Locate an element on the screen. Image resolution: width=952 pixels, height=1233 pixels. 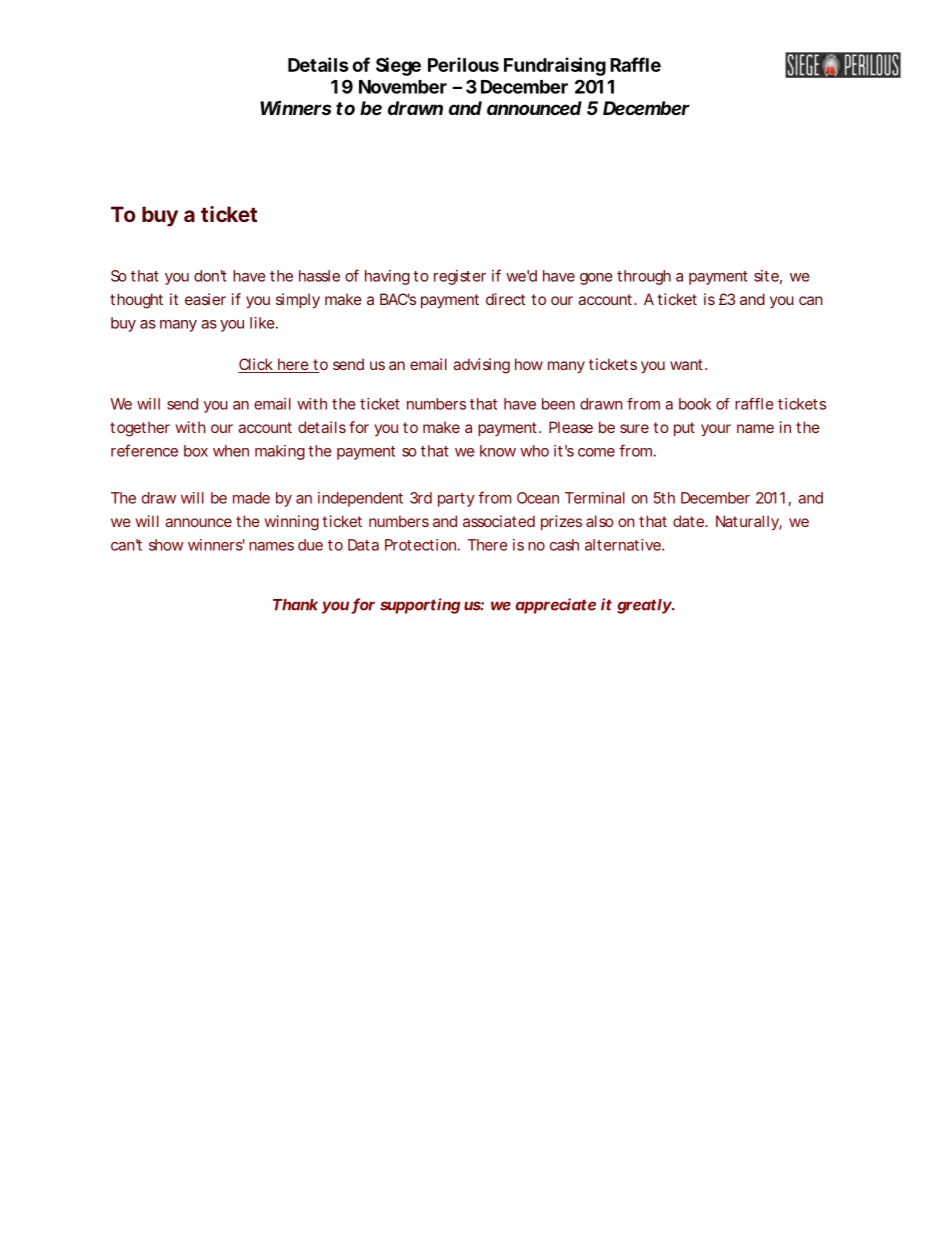
know is located at coordinates (498, 451).
